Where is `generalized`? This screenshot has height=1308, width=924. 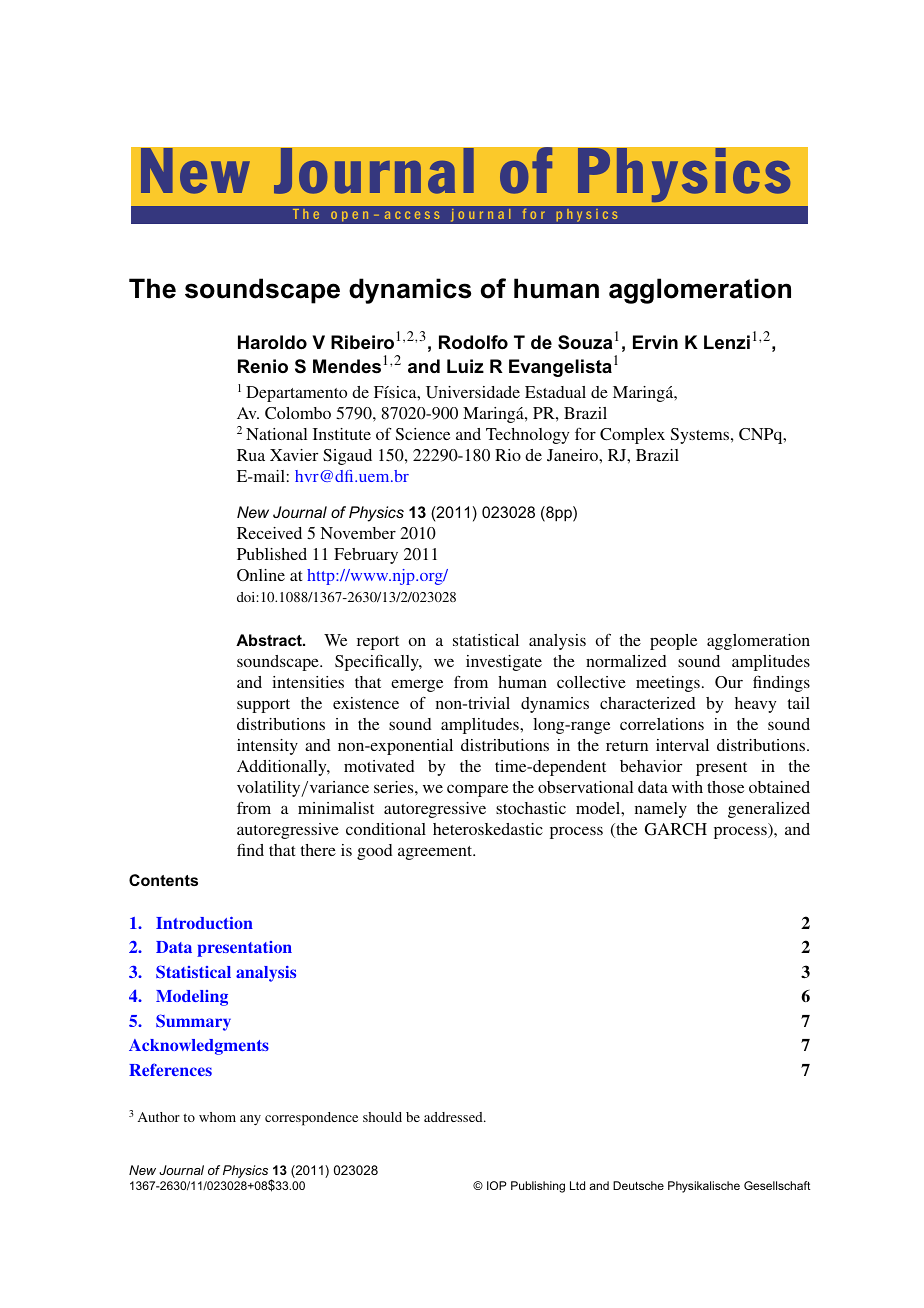
generalized is located at coordinates (769, 810).
